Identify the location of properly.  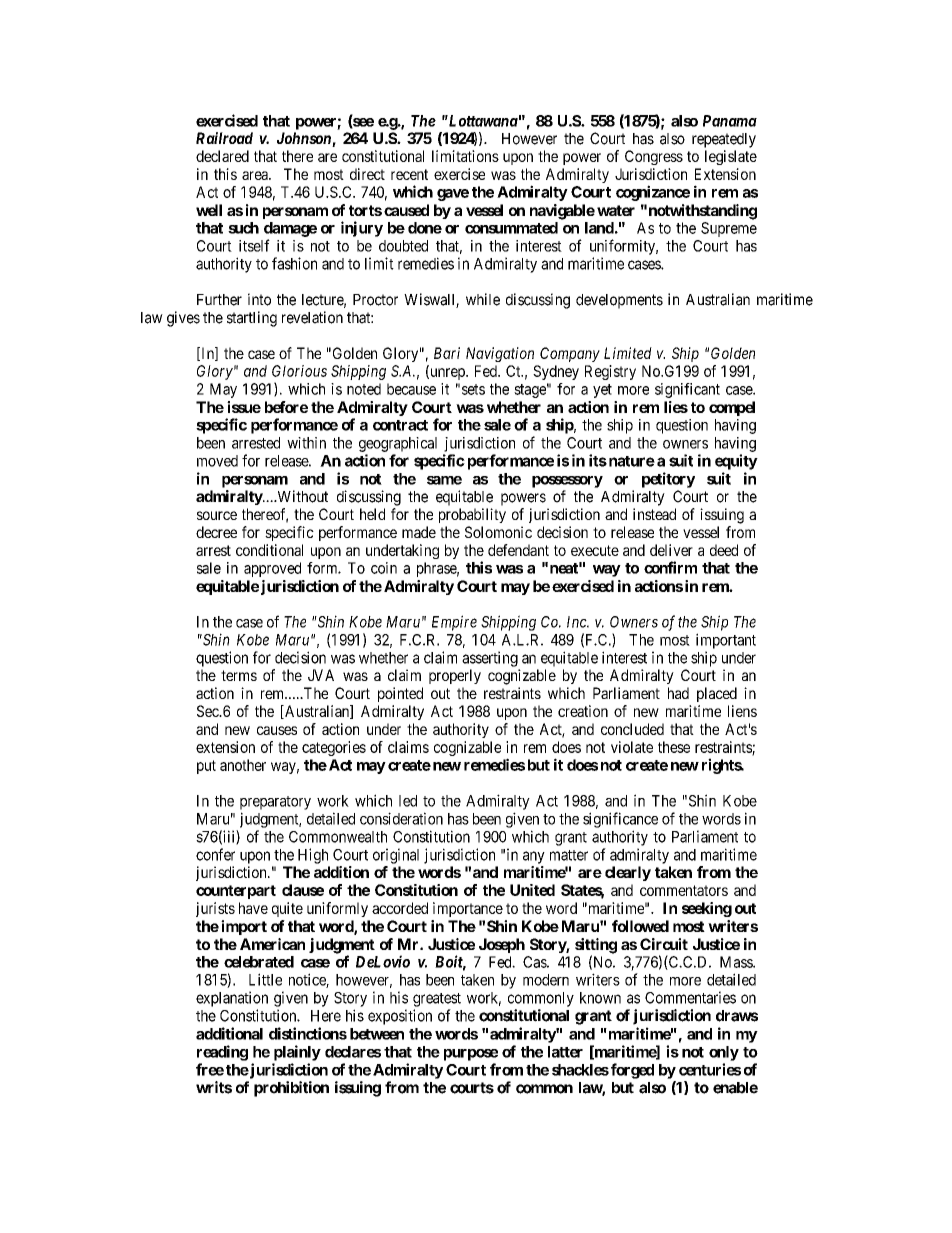
(455, 676).
